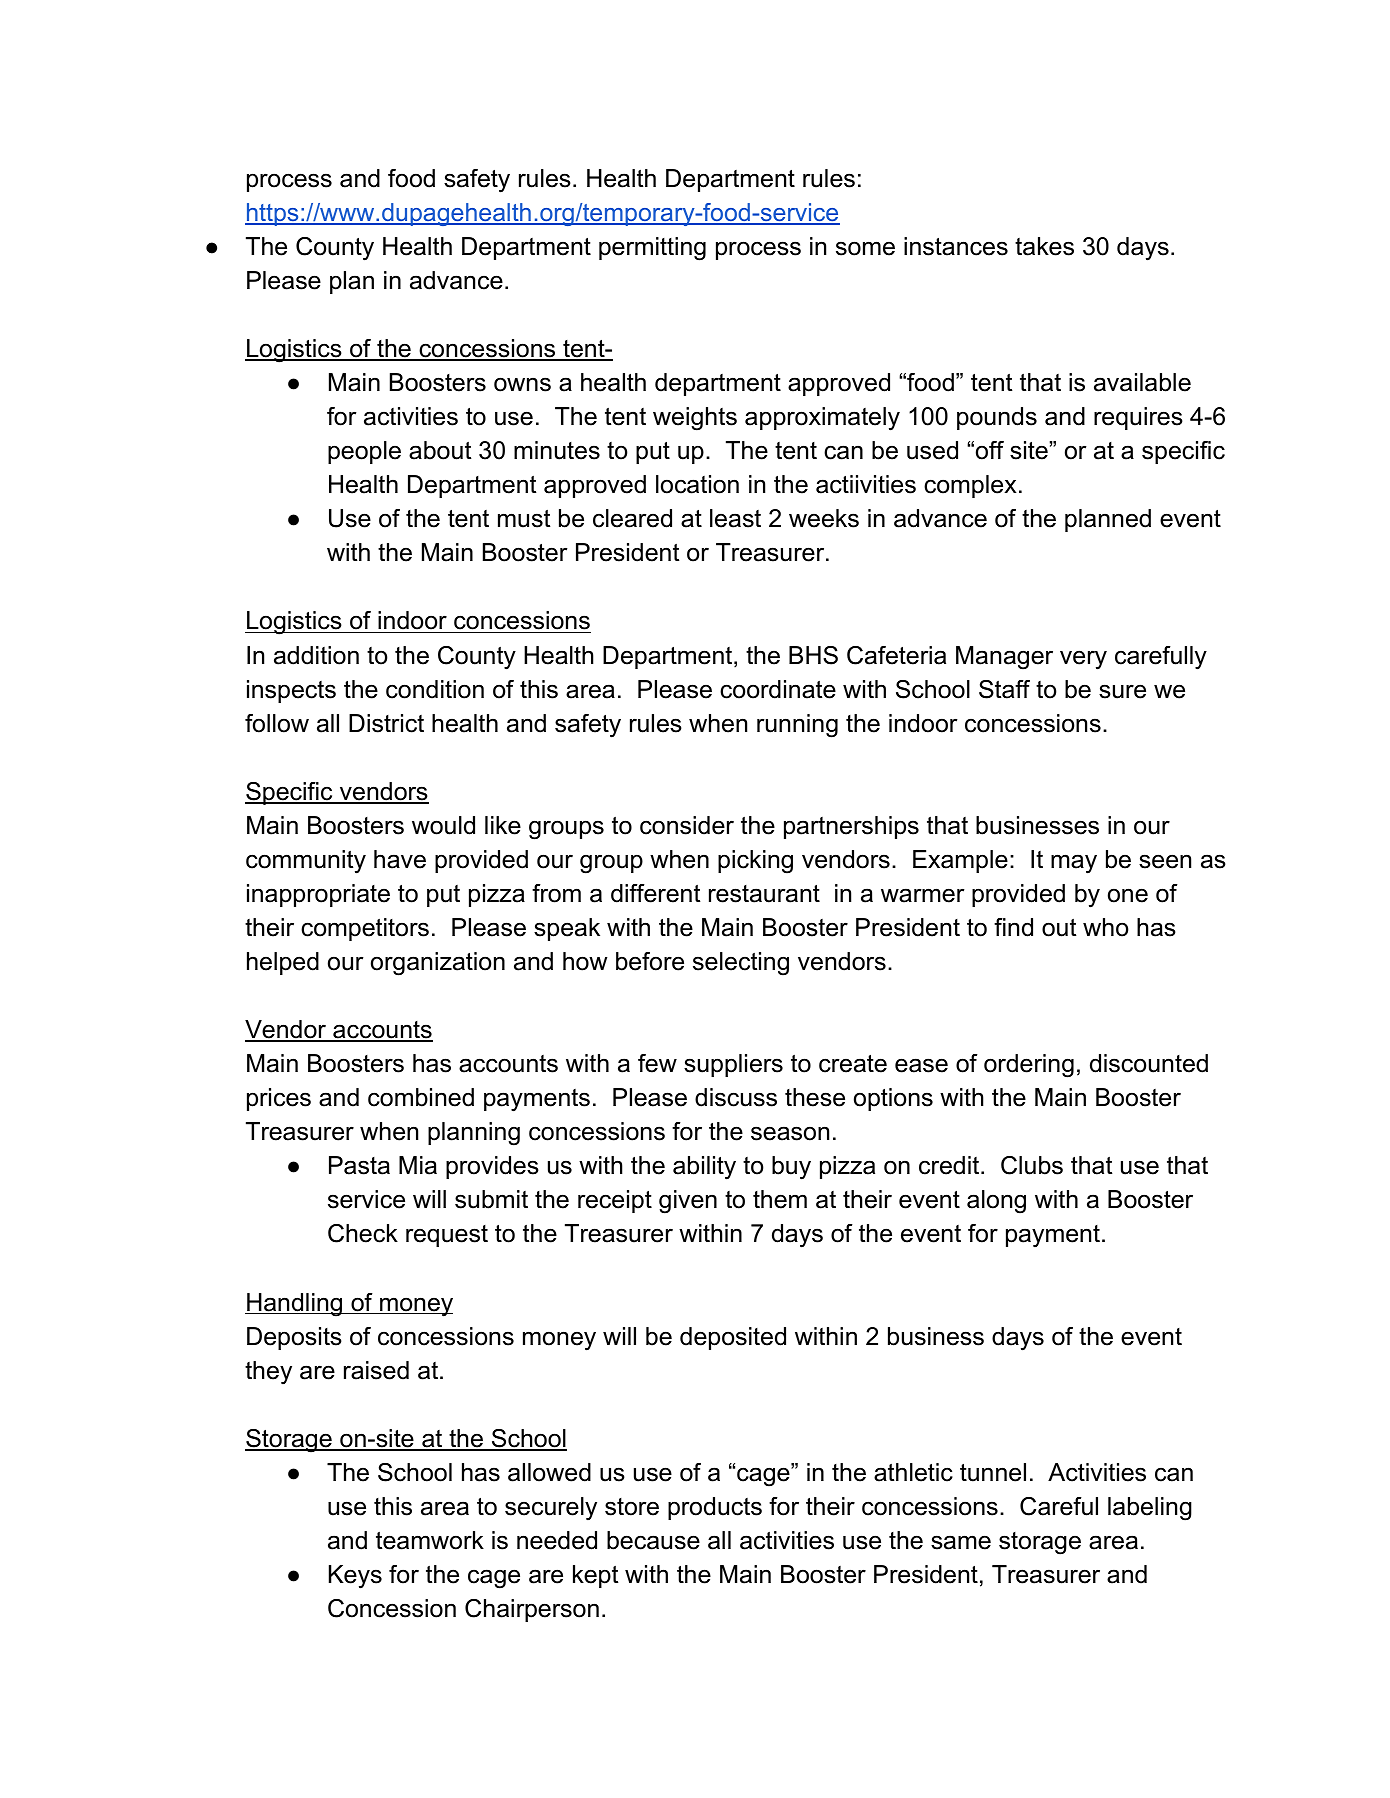  Describe the element at coordinates (653, 1540) in the screenshot. I see `because` at that location.
